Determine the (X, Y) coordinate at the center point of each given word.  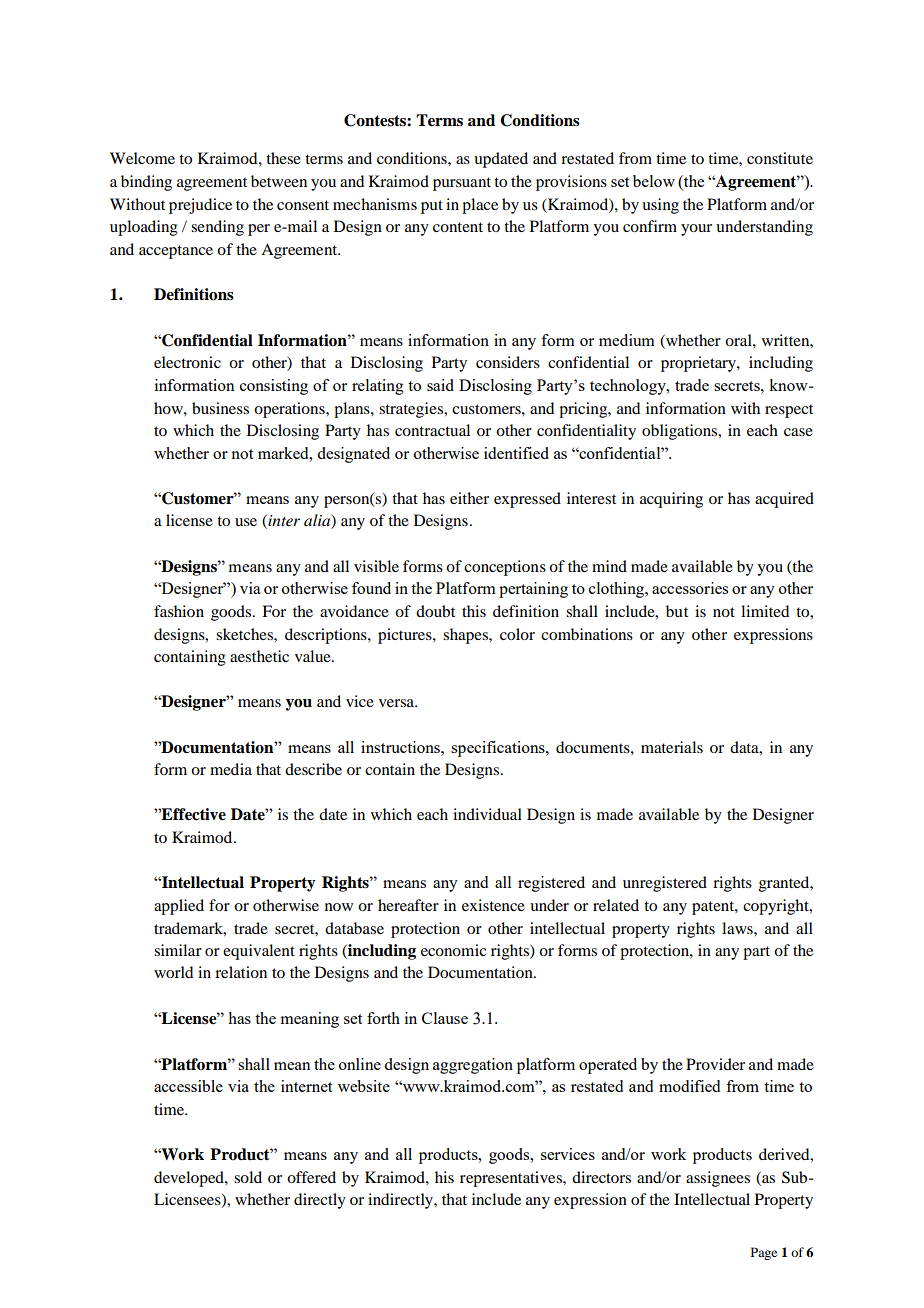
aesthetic (259, 656)
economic (453, 950)
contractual (432, 430)
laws (738, 928)
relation (241, 972)
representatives (512, 1179)
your (696, 230)
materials (672, 747)
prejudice (200, 206)
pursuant (462, 184)
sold (248, 1177)
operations (290, 410)
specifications (499, 749)
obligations (681, 432)
